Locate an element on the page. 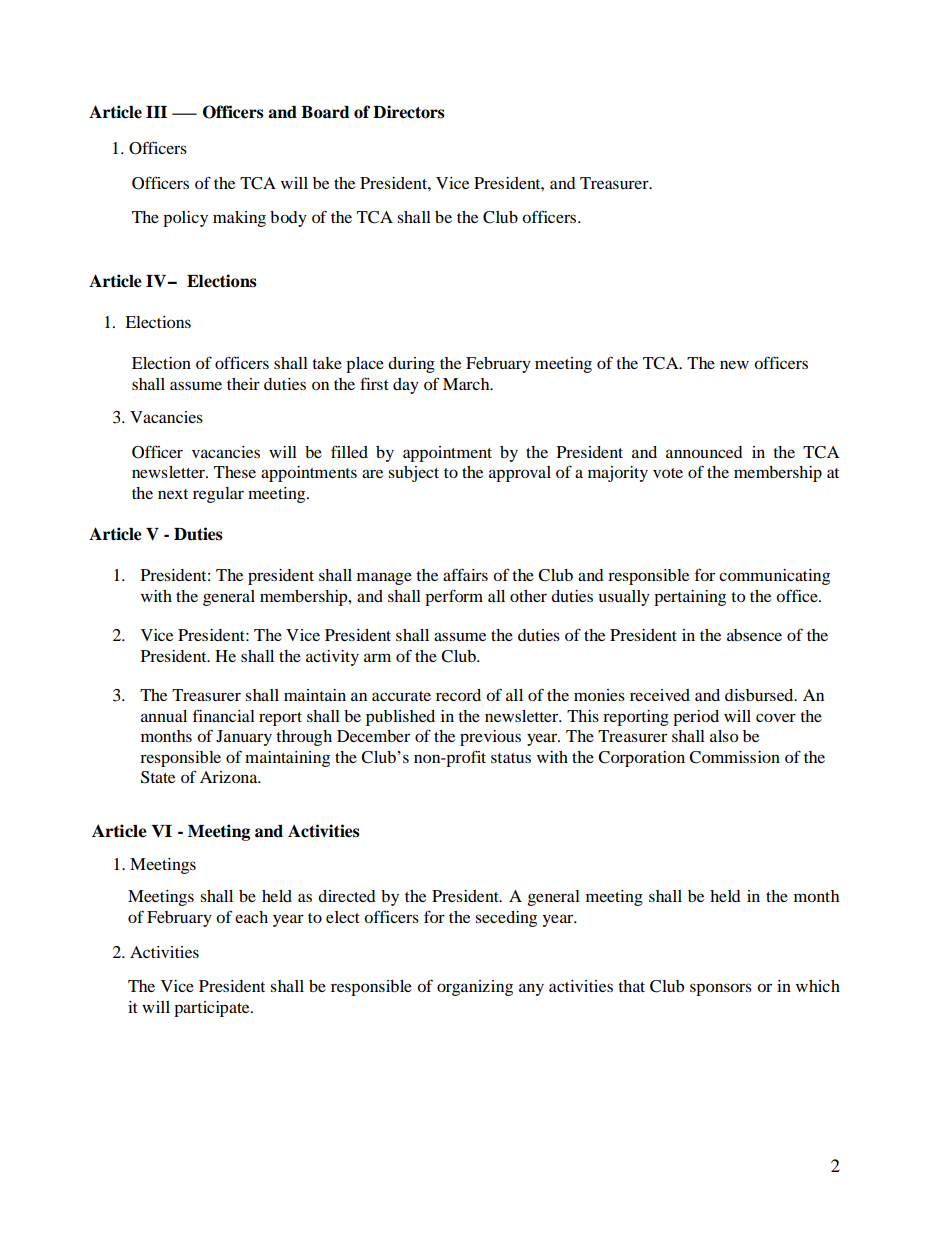 The image size is (952, 1233). III is located at coordinates (156, 112).
